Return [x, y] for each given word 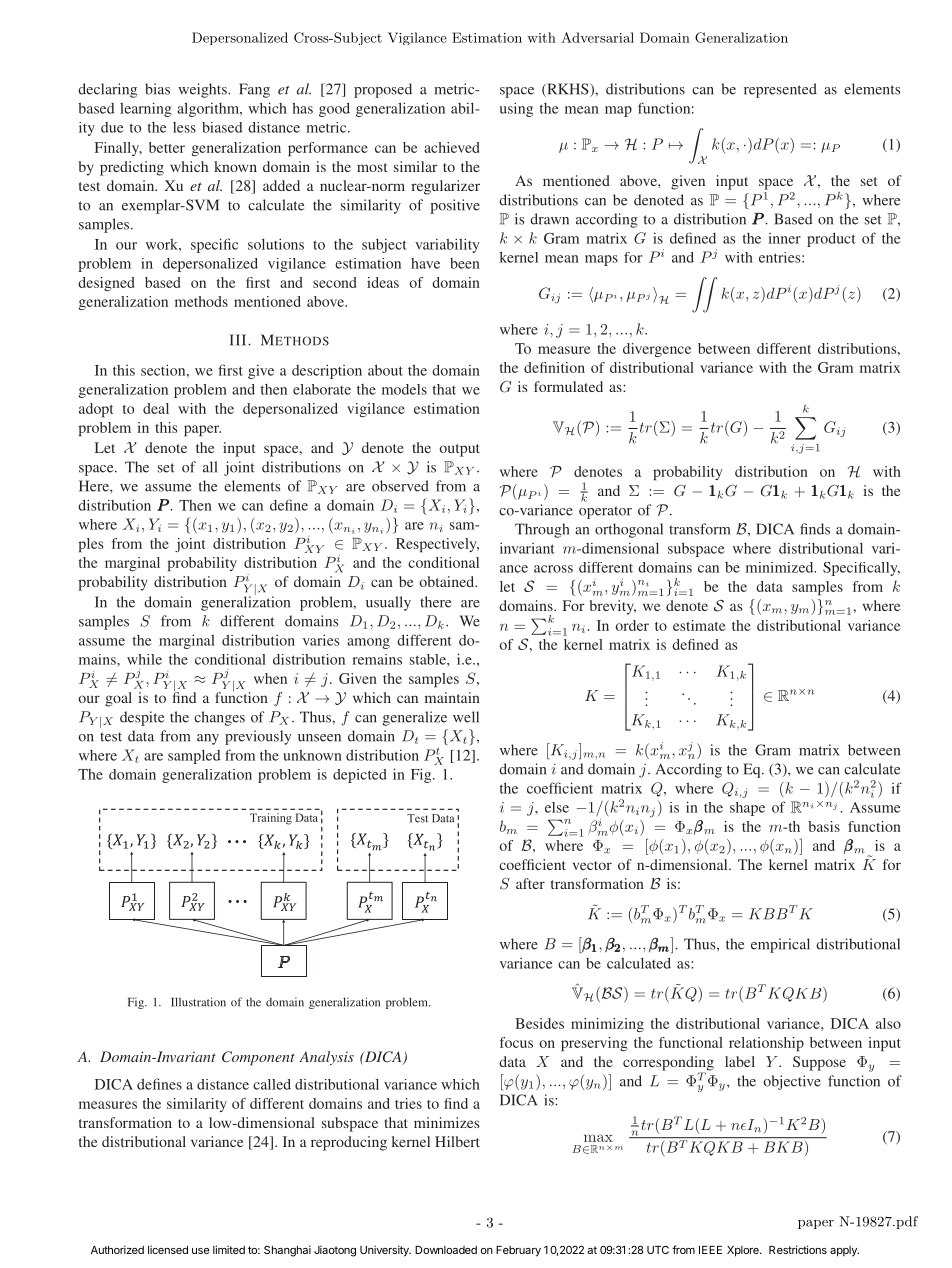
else [557, 807]
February [518, 1251]
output [459, 450]
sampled [194, 757]
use [200, 1251]
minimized [781, 567]
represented [780, 90]
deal [156, 408]
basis [824, 826]
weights [203, 90]
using [516, 109]
